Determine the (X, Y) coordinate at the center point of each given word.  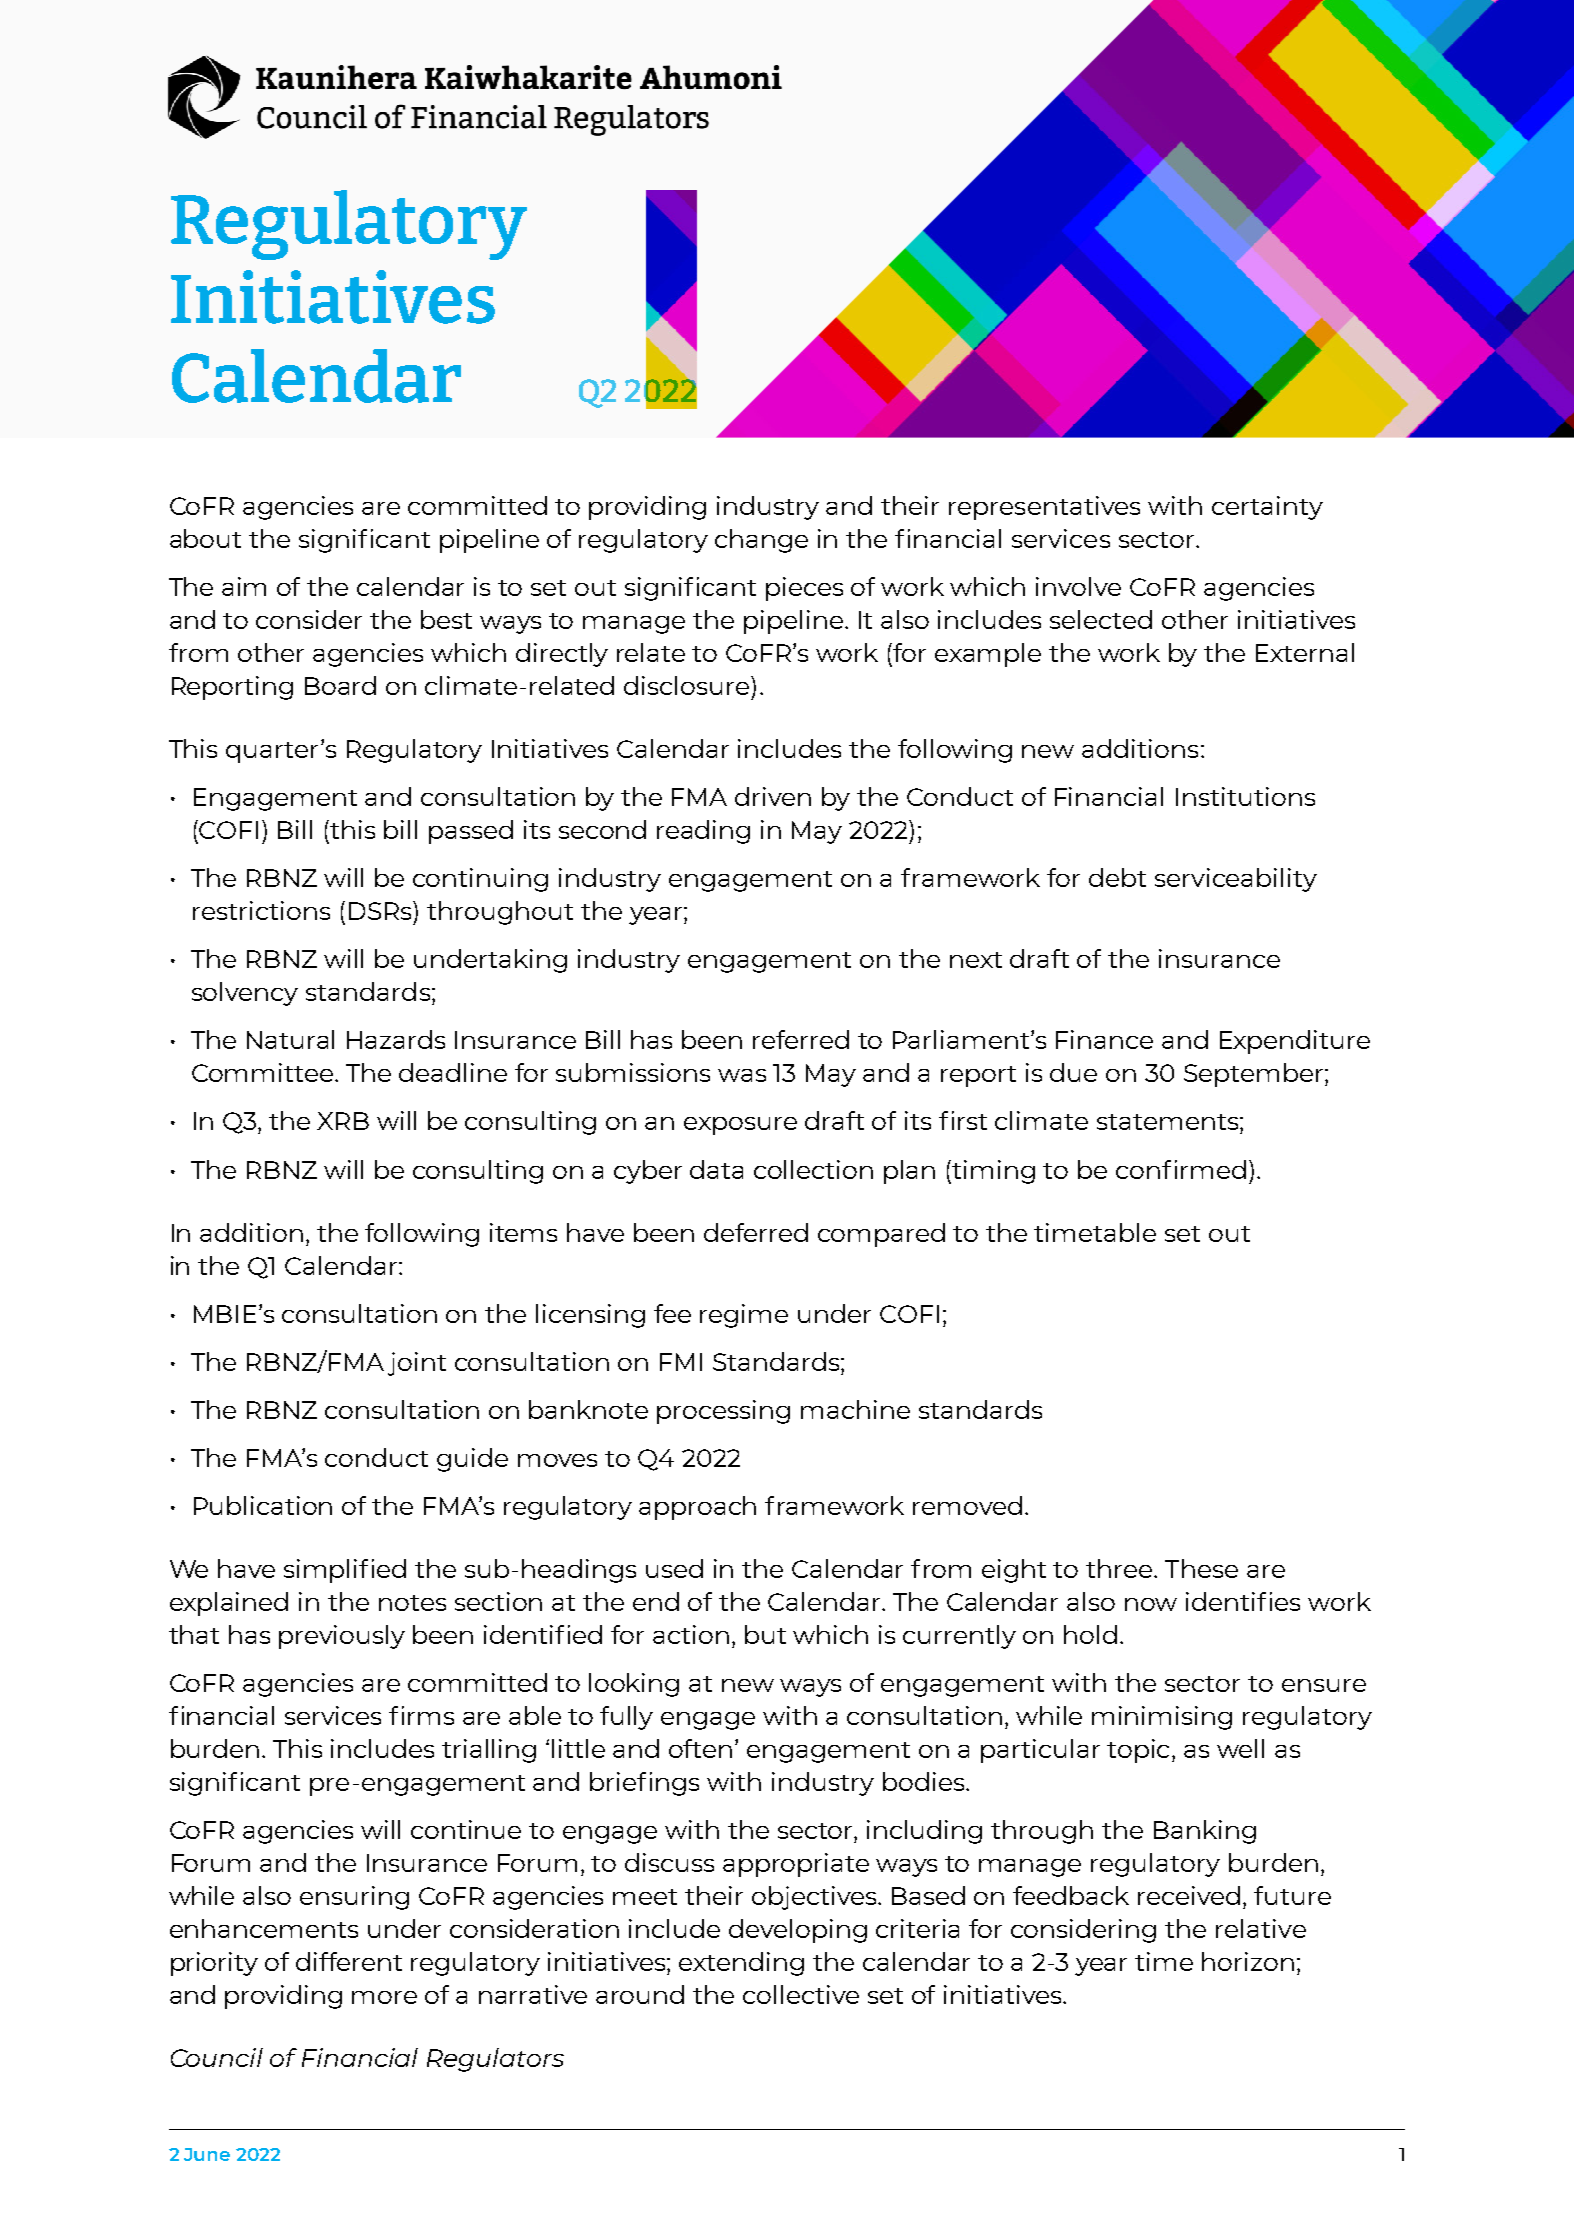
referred (801, 1039)
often (700, 1748)
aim (244, 586)
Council (217, 2057)
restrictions (261, 910)
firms (421, 1715)
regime (744, 1316)
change (761, 541)
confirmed (1181, 1169)
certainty (1267, 508)
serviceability (1236, 880)
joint (417, 1364)
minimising (1162, 1718)
